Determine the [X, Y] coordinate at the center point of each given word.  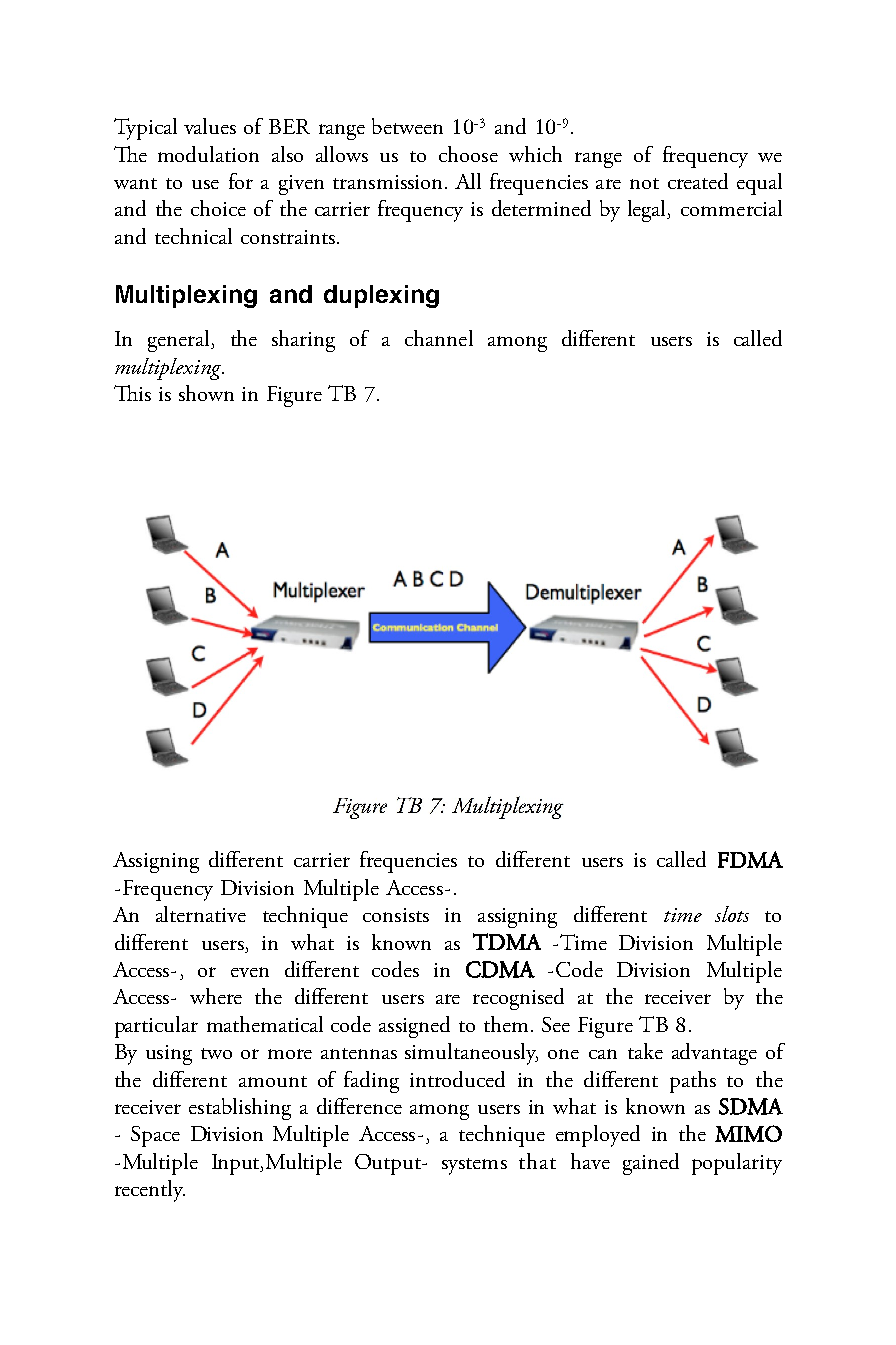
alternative [201, 914]
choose [468, 154]
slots [732, 914]
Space [155, 1136]
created [698, 181]
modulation [208, 154]
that [537, 1161]
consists [396, 915]
